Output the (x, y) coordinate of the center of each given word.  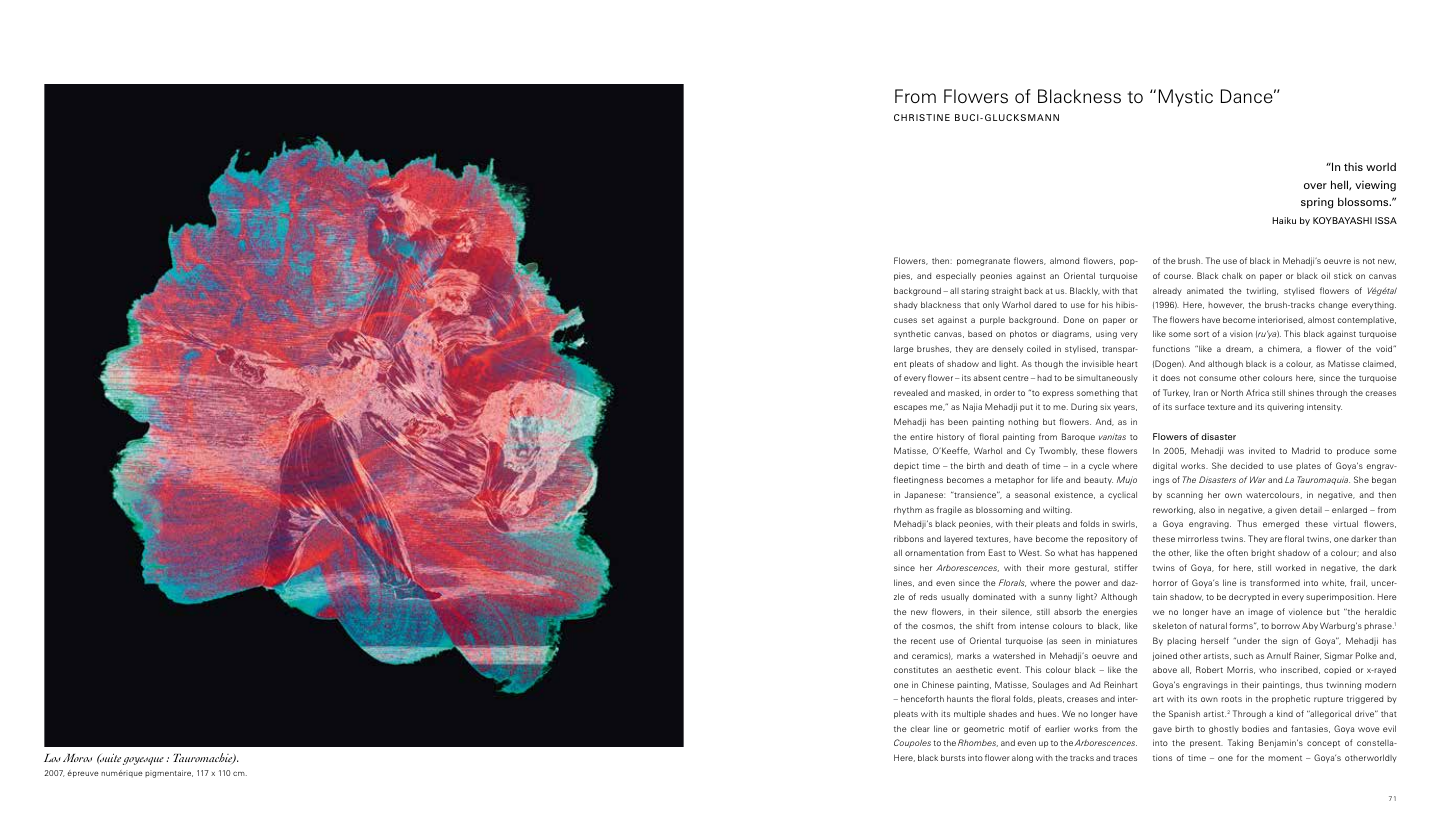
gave (1162, 730)
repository (1107, 539)
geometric (984, 729)
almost (1321, 319)
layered (958, 540)
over (1315, 186)
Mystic (1186, 98)
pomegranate (983, 262)
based (980, 333)
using (1106, 335)
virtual (1345, 523)
